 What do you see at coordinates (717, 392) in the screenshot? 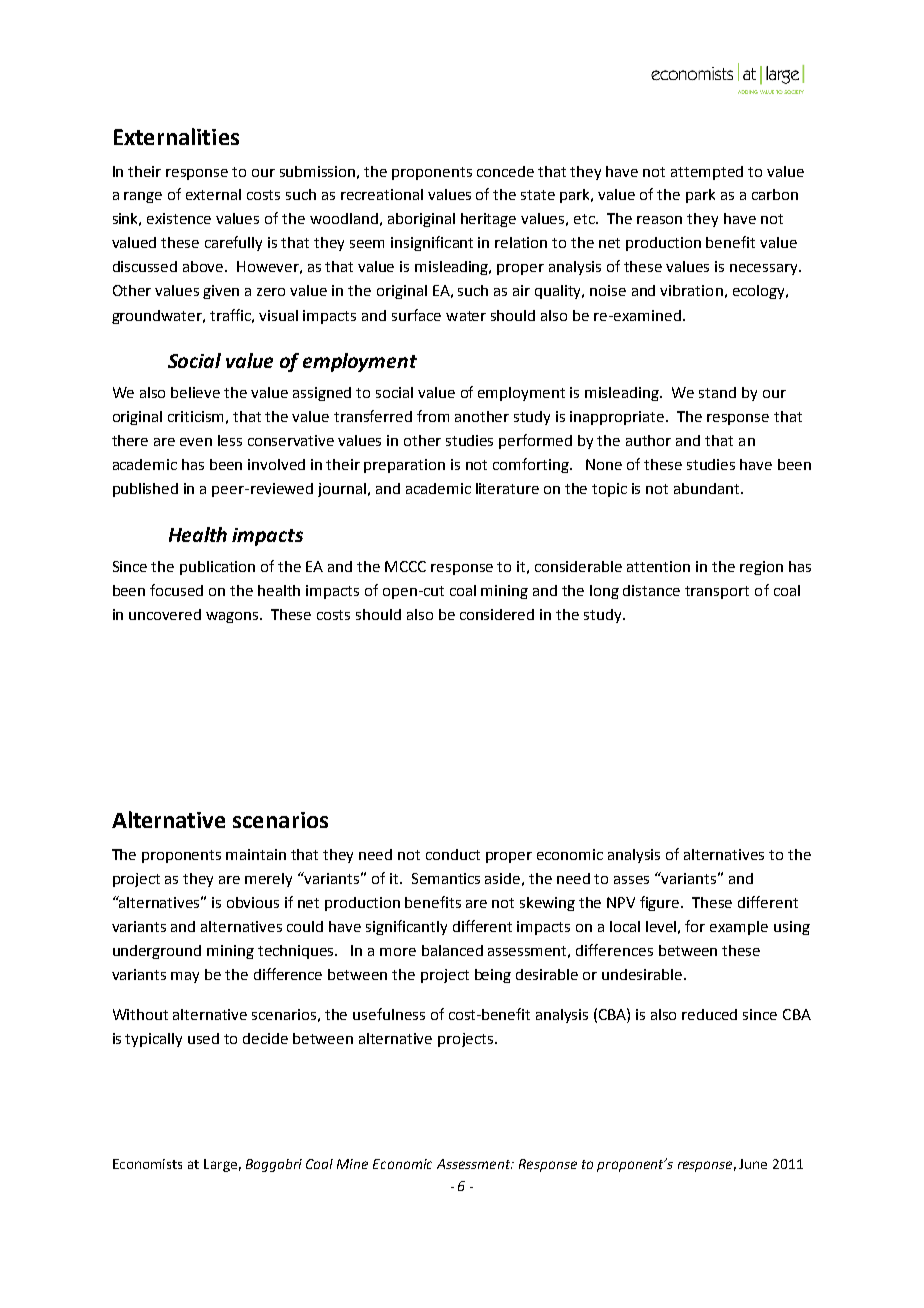
I see `stand` at bounding box center [717, 392].
